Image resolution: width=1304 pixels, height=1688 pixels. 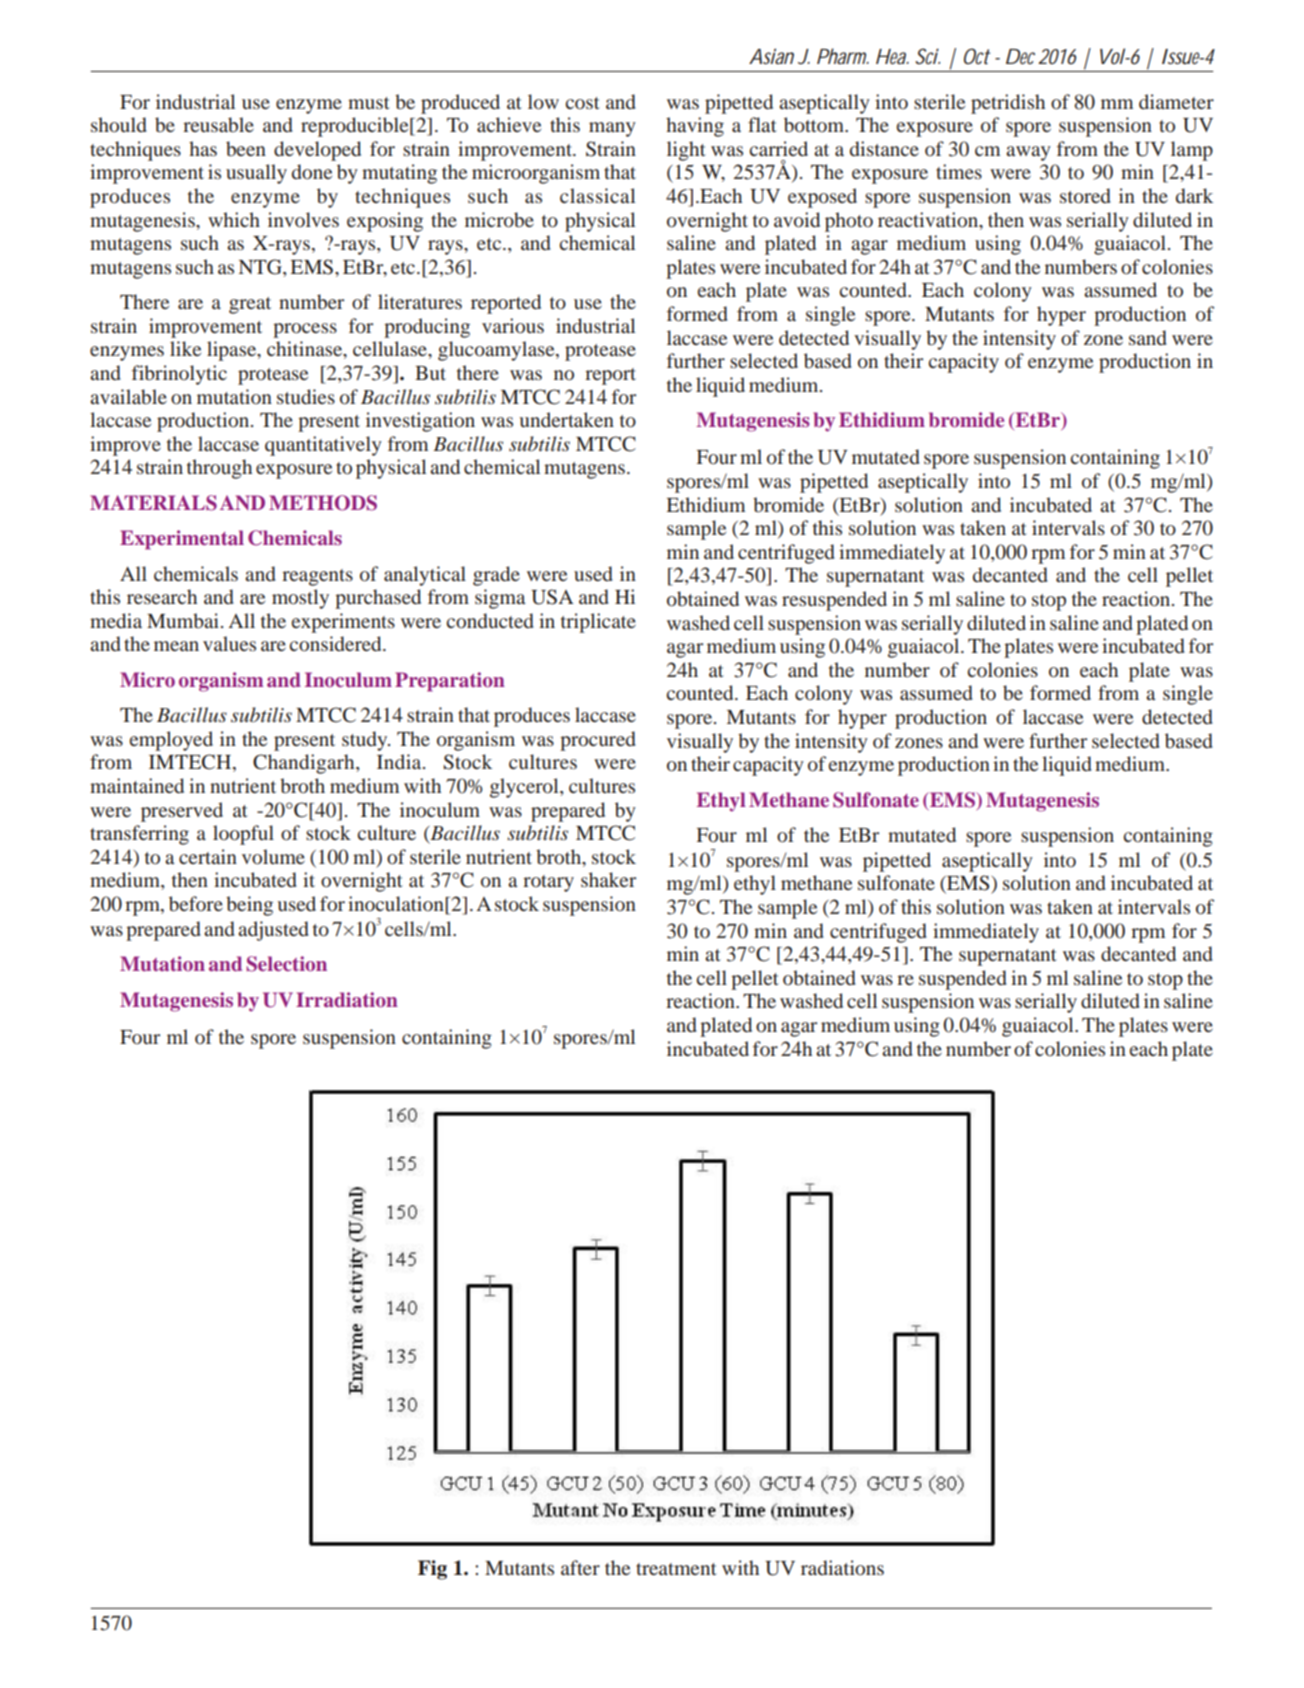 I want to click on shaker, so click(x=608, y=879).
